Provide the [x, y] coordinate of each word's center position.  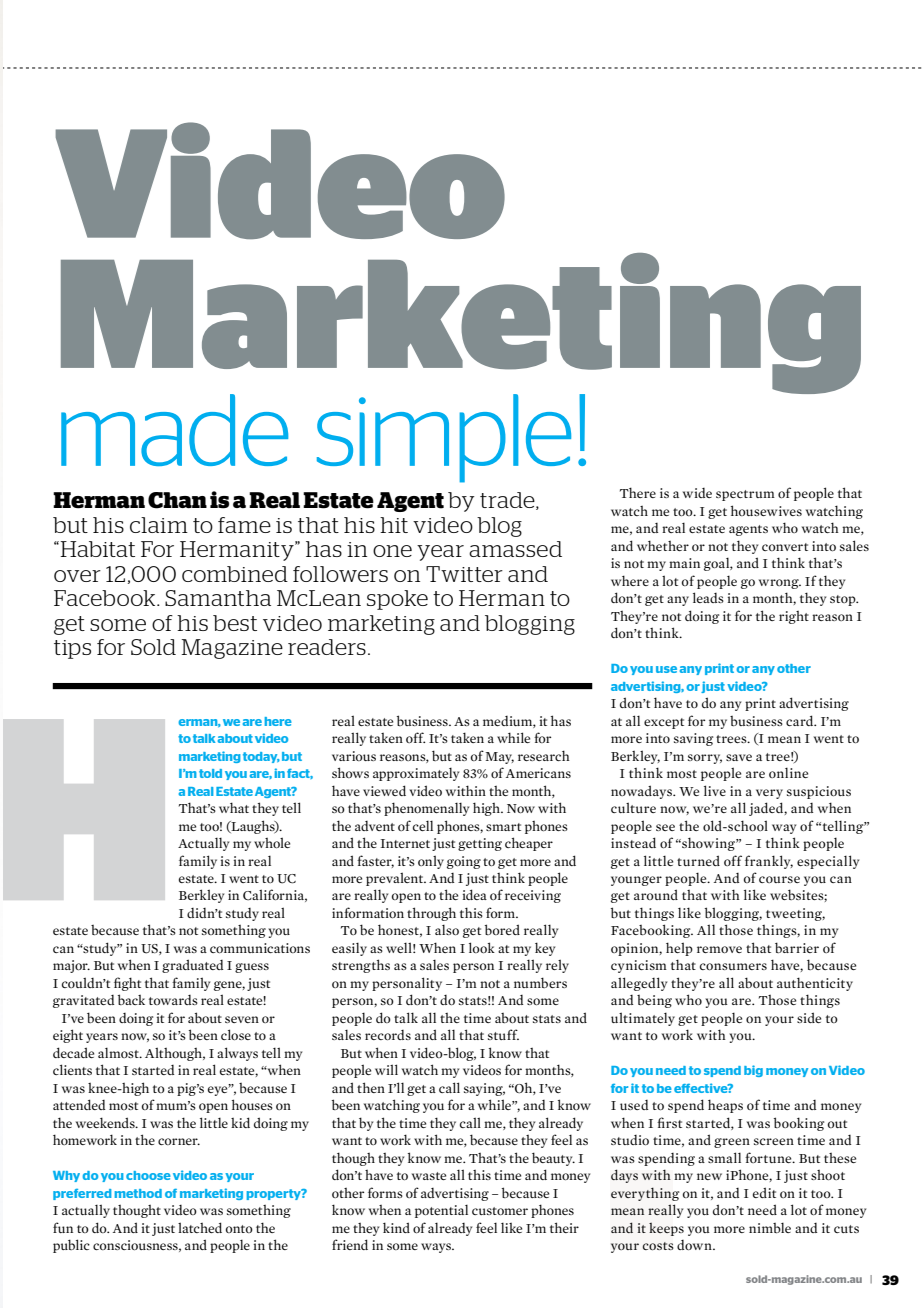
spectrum [745, 495]
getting [480, 844]
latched [200, 1227]
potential [441, 1211]
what [234, 807]
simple [444, 438]
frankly [769, 862]
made [174, 430]
